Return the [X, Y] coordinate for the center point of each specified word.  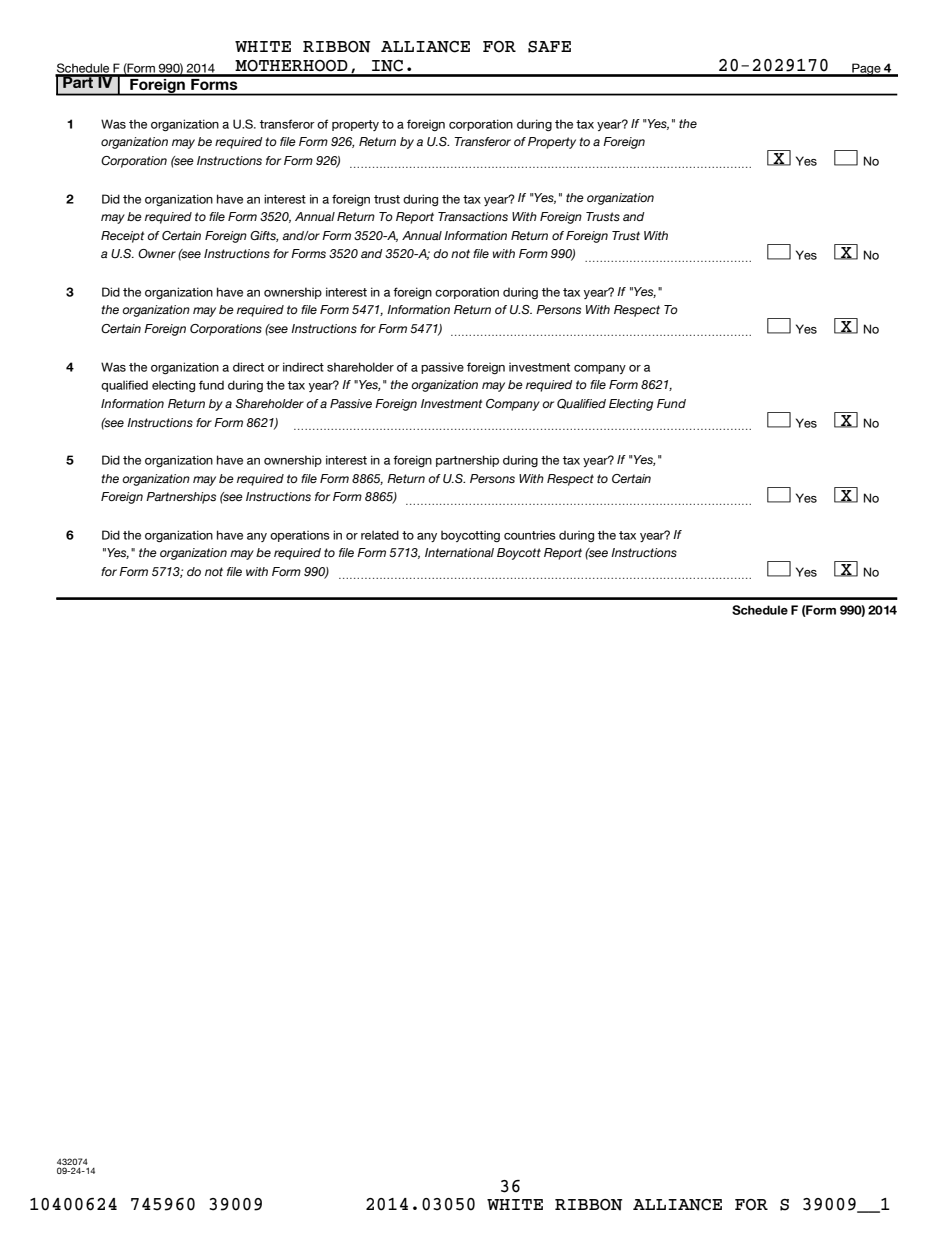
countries [530, 535]
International [459, 552]
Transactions [473, 216]
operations [300, 536]
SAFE [549, 47]
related [380, 535]
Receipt [122, 237]
